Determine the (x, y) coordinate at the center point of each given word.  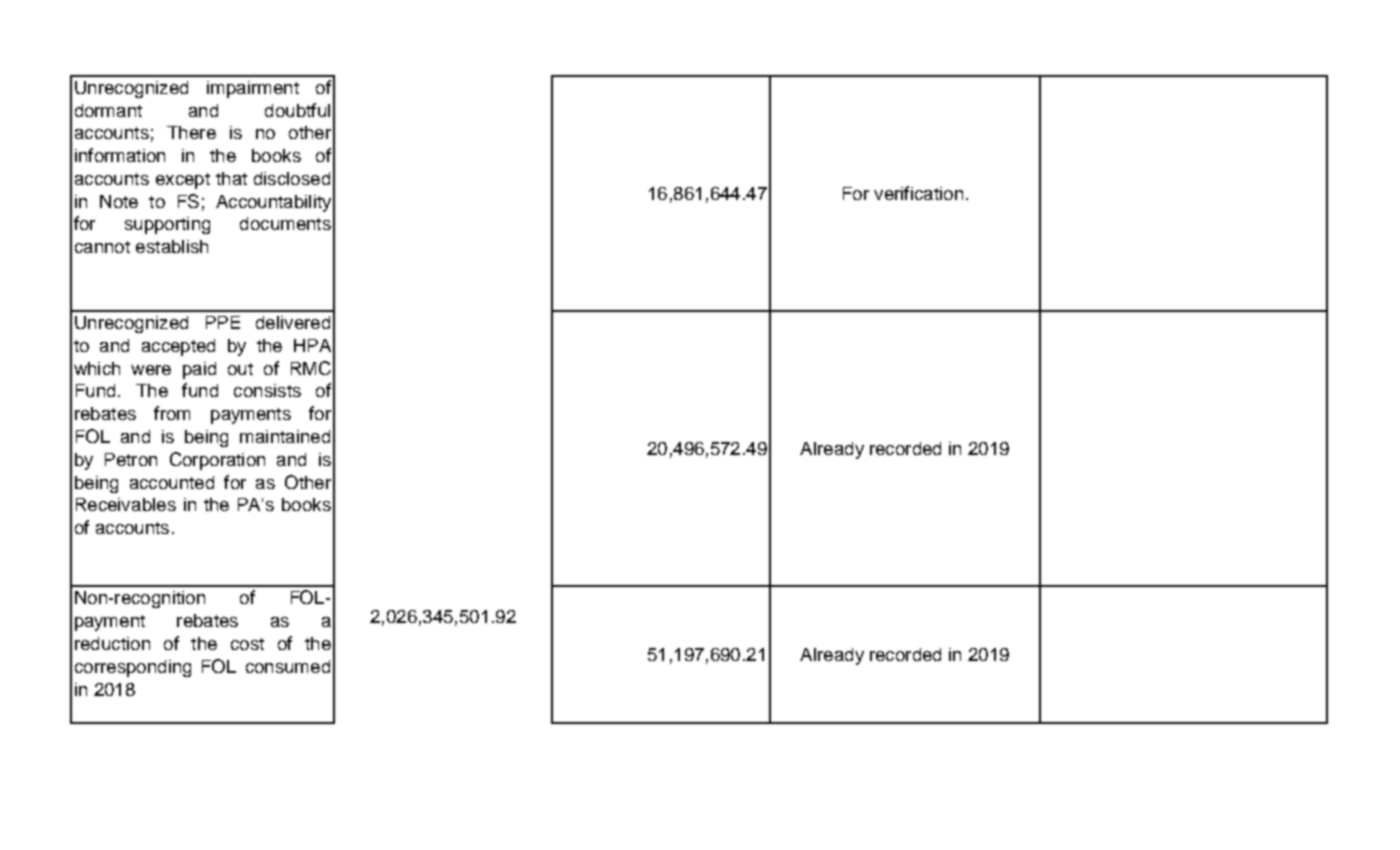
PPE (223, 322)
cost (247, 644)
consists (267, 390)
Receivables (126, 504)
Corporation (217, 461)
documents (285, 223)
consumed (288, 666)
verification (918, 193)
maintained (285, 436)
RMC (311, 368)
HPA (312, 345)
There (191, 132)
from (172, 413)
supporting (167, 225)
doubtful (297, 110)
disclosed (292, 178)
